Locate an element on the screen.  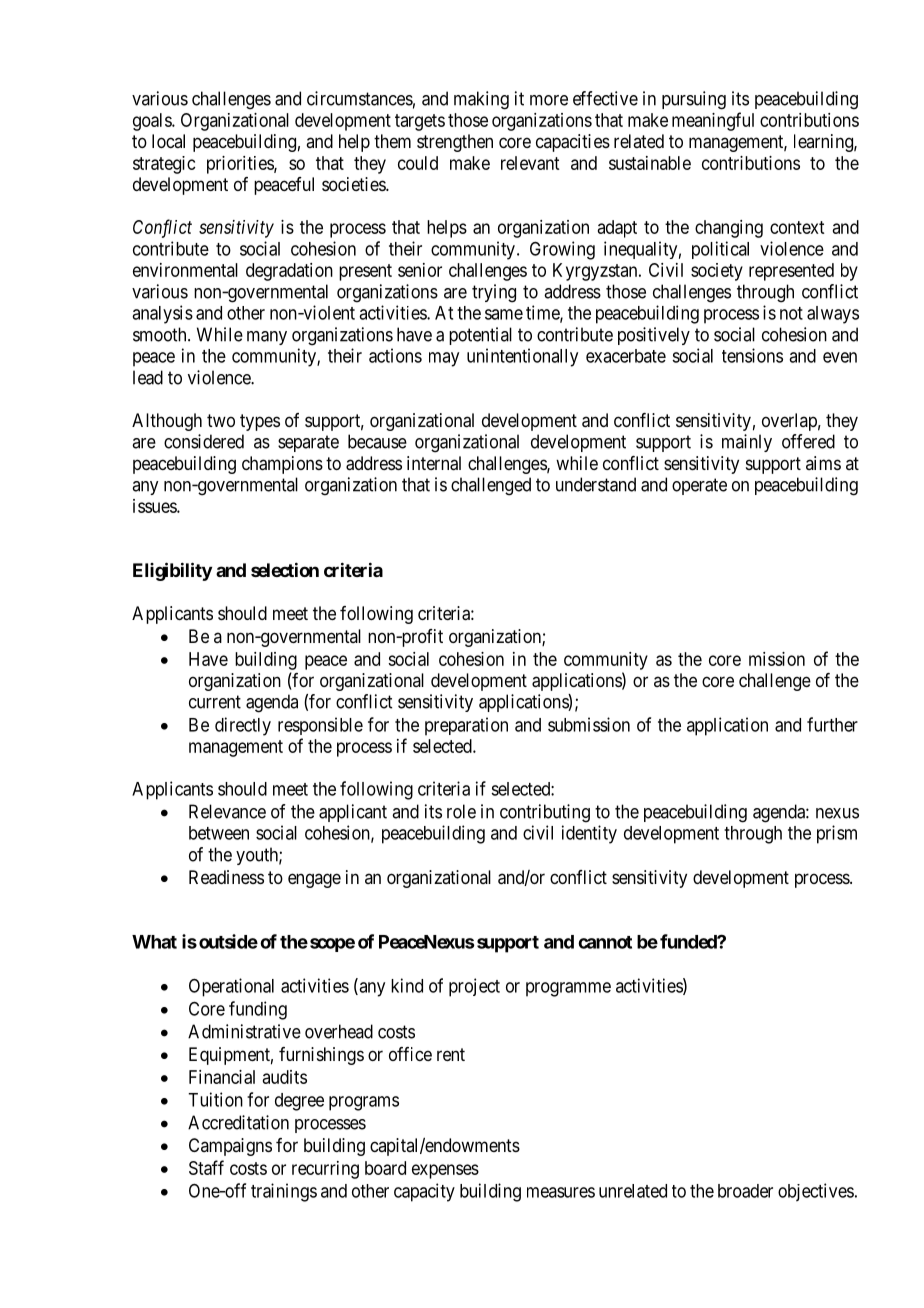
prism is located at coordinates (837, 834).
